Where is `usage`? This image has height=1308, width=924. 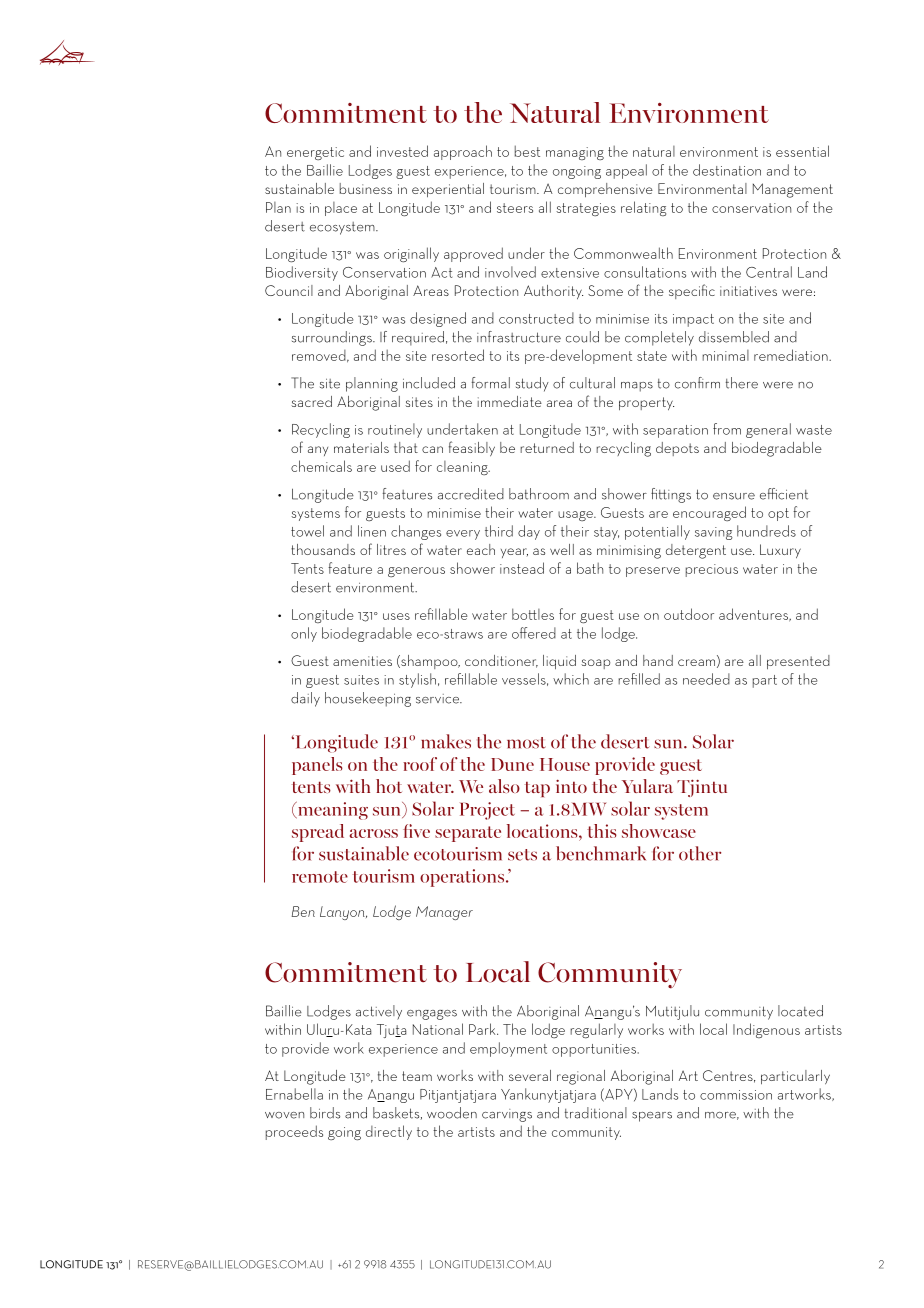
usage is located at coordinates (576, 516).
